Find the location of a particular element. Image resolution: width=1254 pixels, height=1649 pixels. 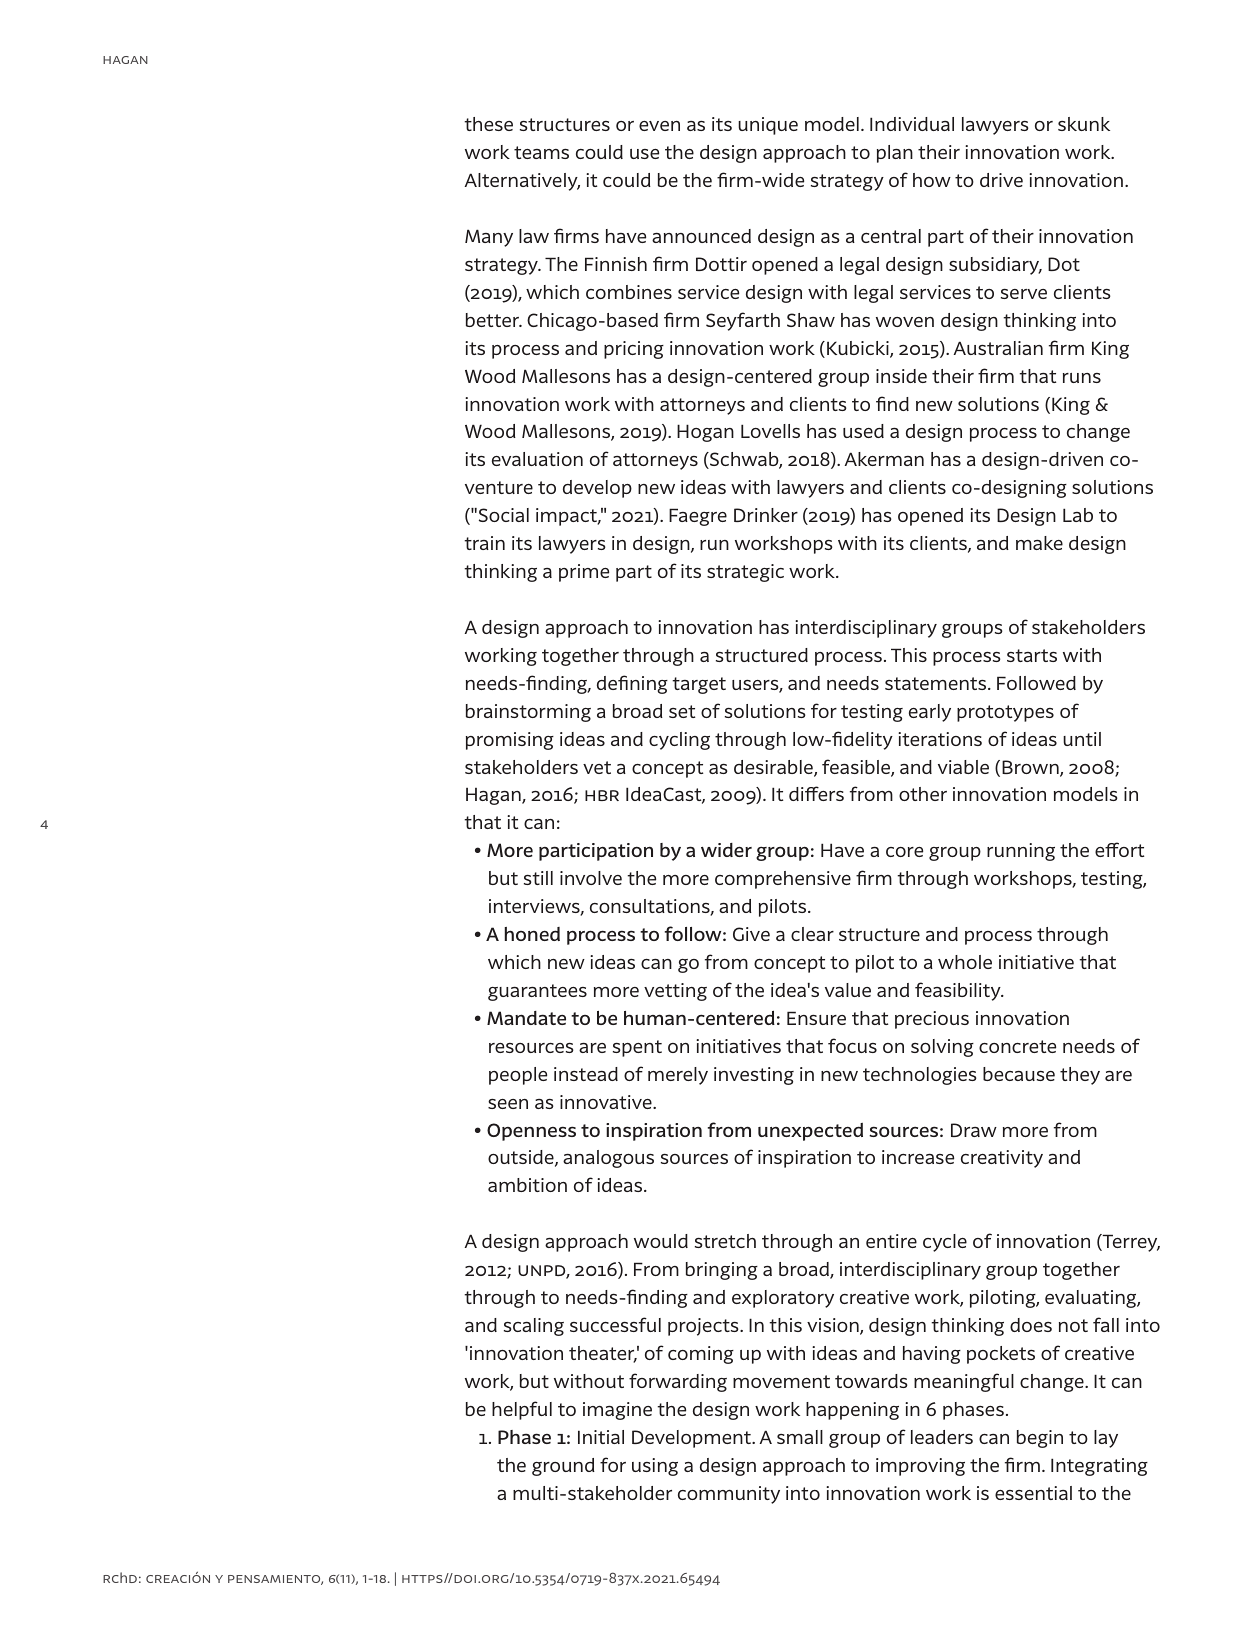

evaluation is located at coordinates (537, 459).
